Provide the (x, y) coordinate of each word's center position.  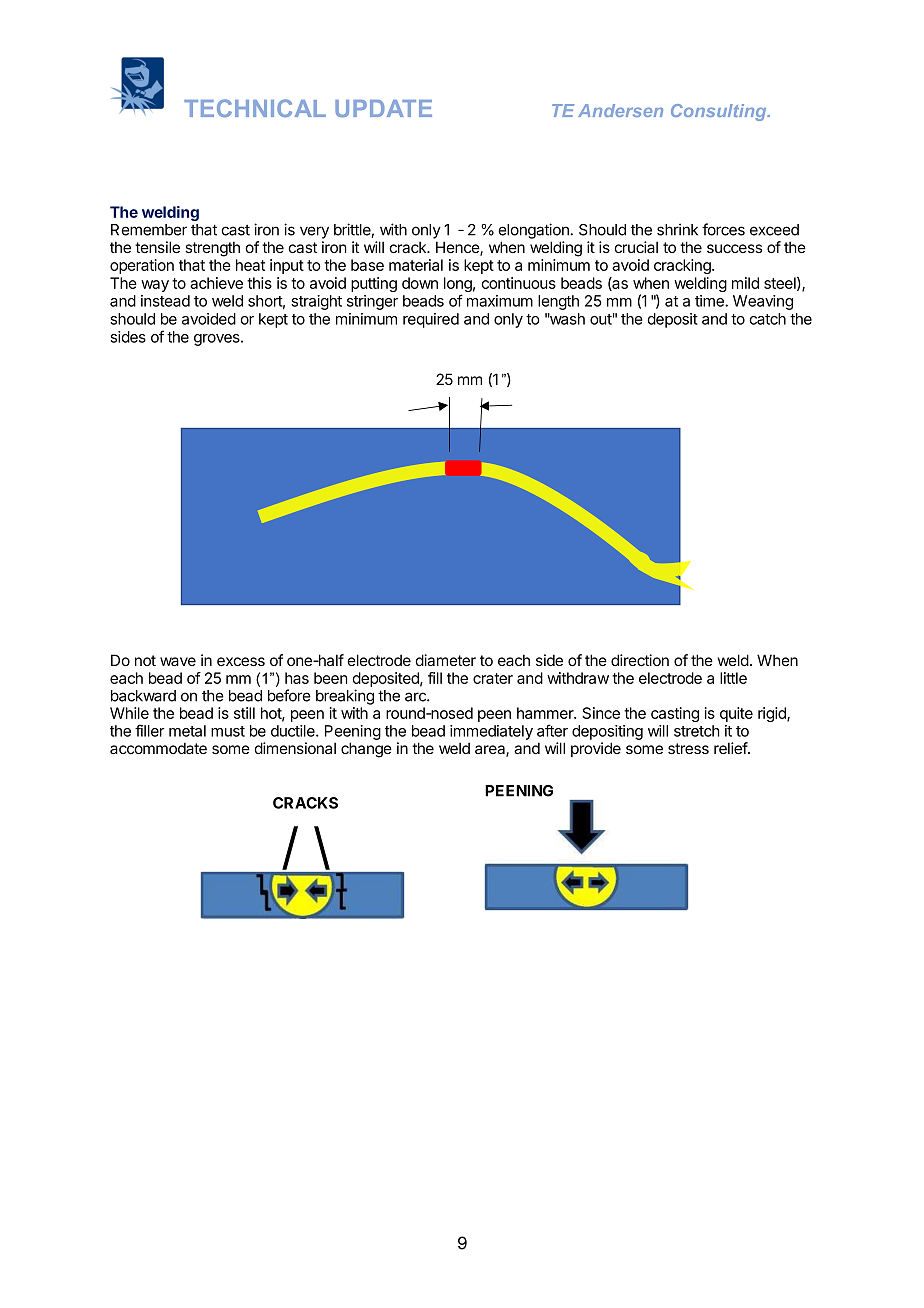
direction (640, 660)
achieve (216, 283)
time (710, 301)
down (420, 283)
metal (187, 731)
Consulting (720, 112)
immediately (491, 732)
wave (178, 661)
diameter (445, 660)
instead (165, 301)
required (431, 320)
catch (767, 319)
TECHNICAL (255, 108)
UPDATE (383, 108)
